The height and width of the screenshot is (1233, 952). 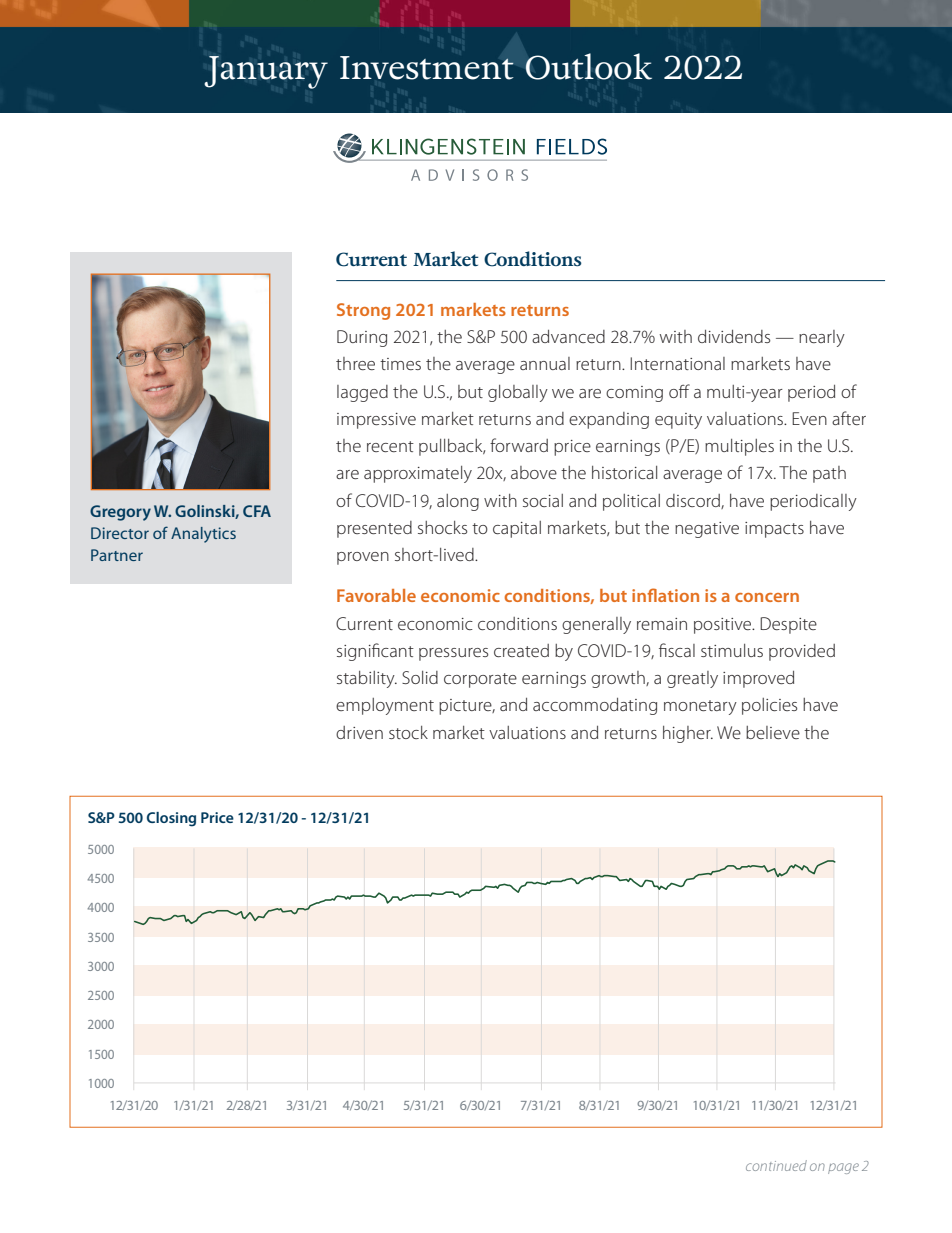 I want to click on Investment, so click(x=427, y=68).
